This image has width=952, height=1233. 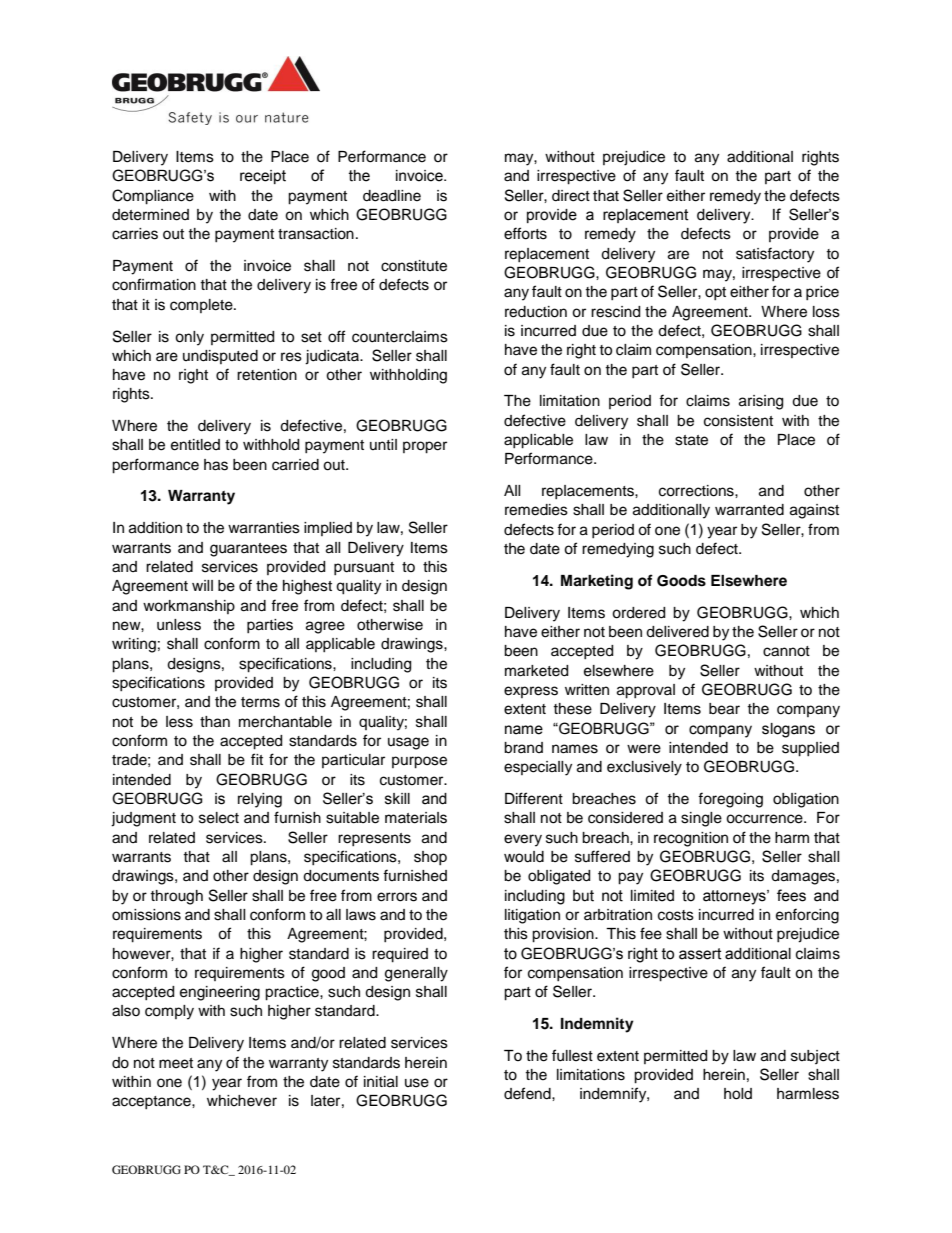 I want to click on satisfactory, so click(x=775, y=255).
